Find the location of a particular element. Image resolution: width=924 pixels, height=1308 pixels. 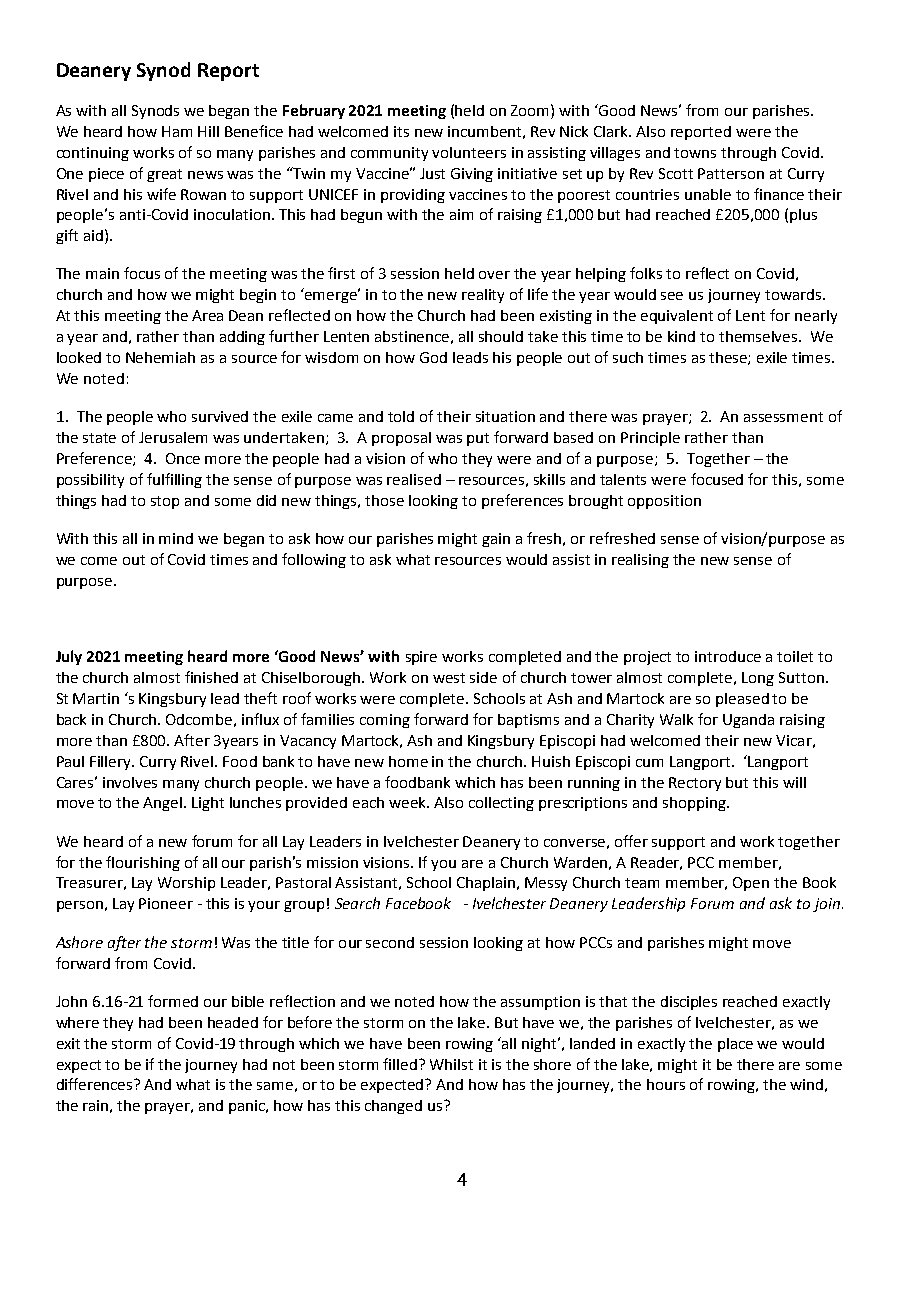

volunteers is located at coordinates (469, 152).
